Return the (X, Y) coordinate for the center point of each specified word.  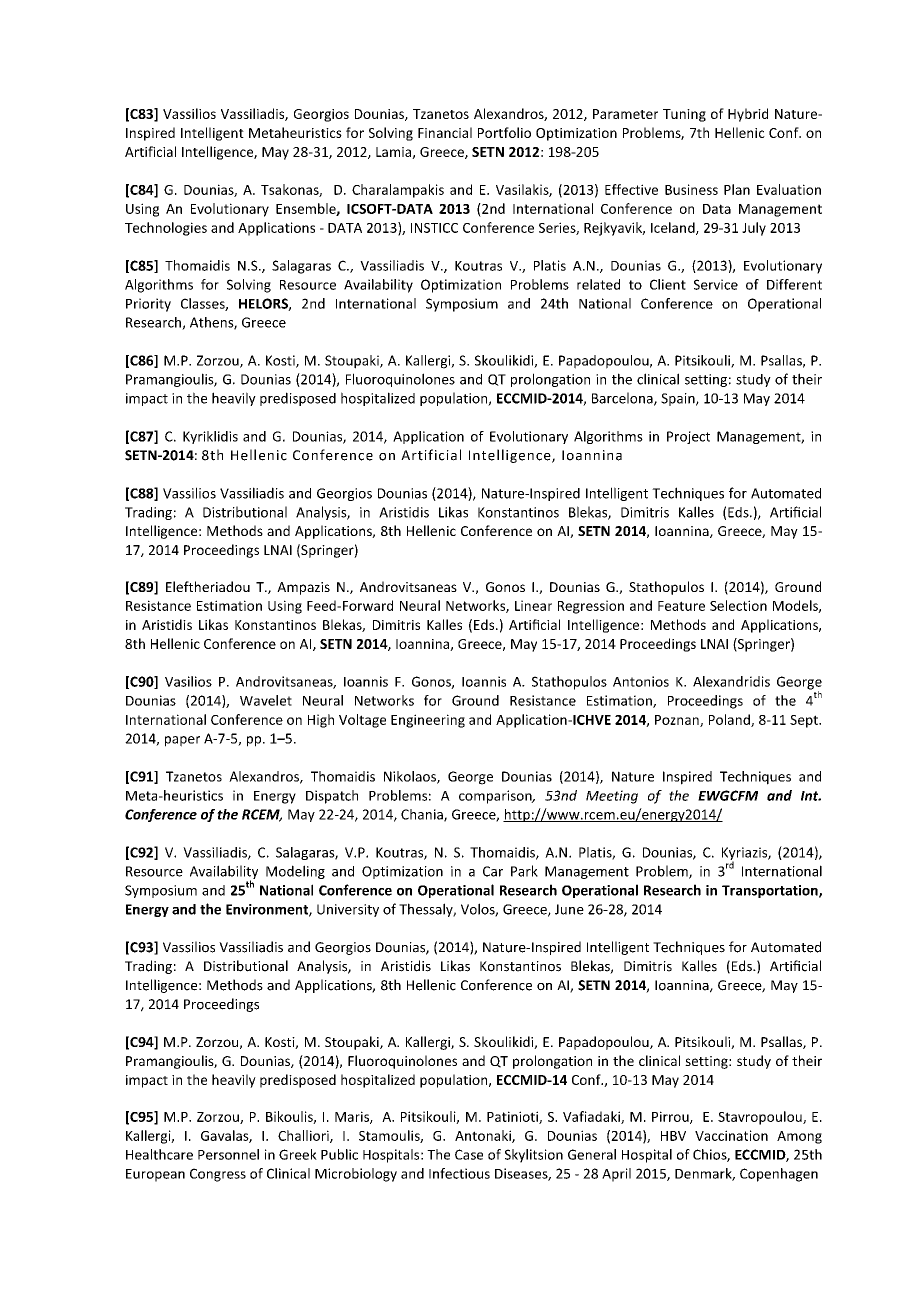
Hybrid (748, 115)
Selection (738, 605)
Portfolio (504, 132)
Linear (533, 605)
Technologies (166, 229)
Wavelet (266, 700)
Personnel (228, 1154)
